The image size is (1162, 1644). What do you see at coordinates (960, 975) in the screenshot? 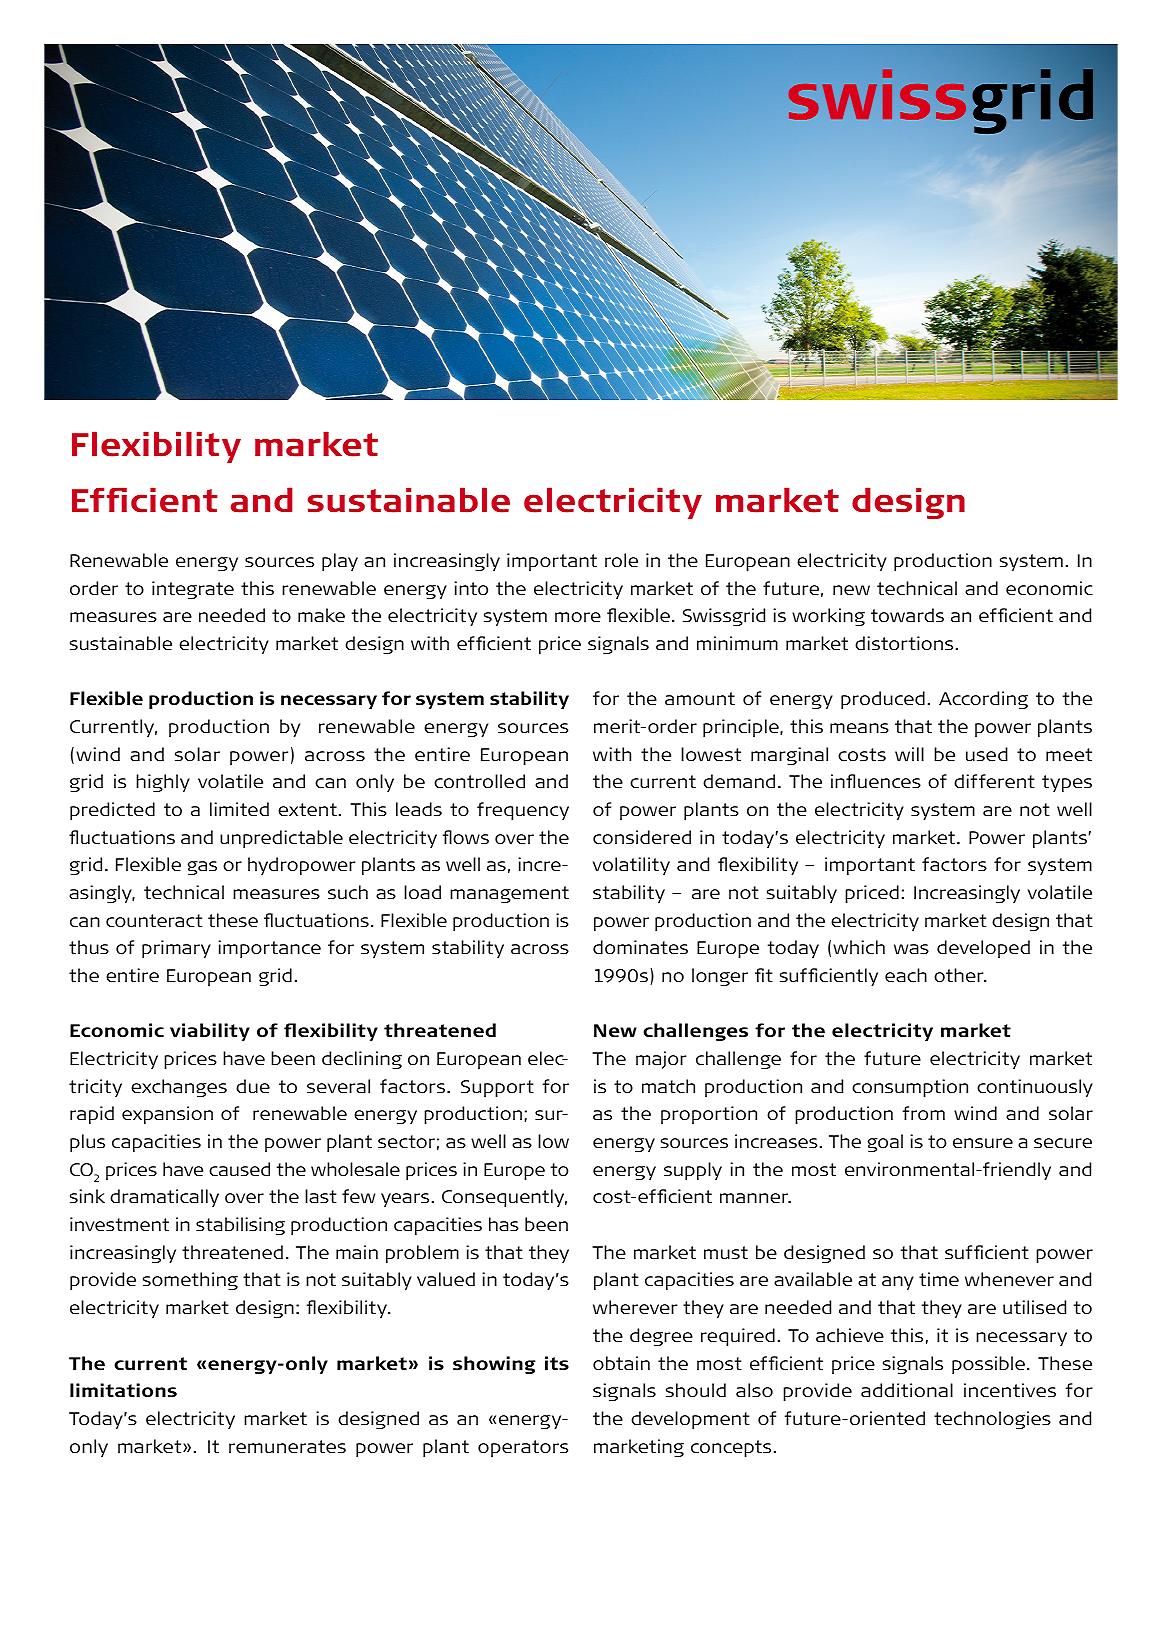
I see `other` at bounding box center [960, 975].
